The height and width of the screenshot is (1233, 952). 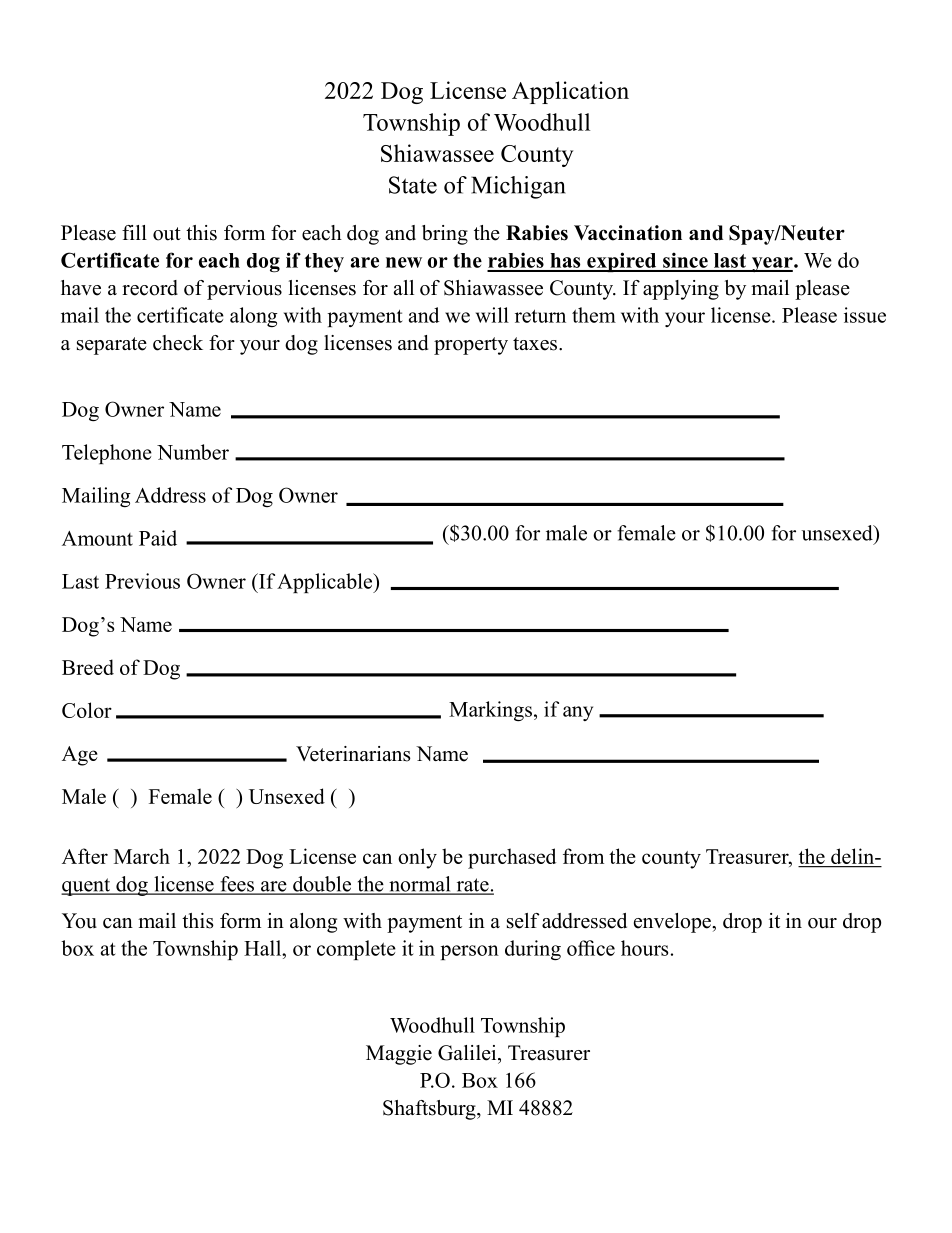 What do you see at coordinates (578, 713) in the screenshot?
I see `any` at bounding box center [578, 713].
